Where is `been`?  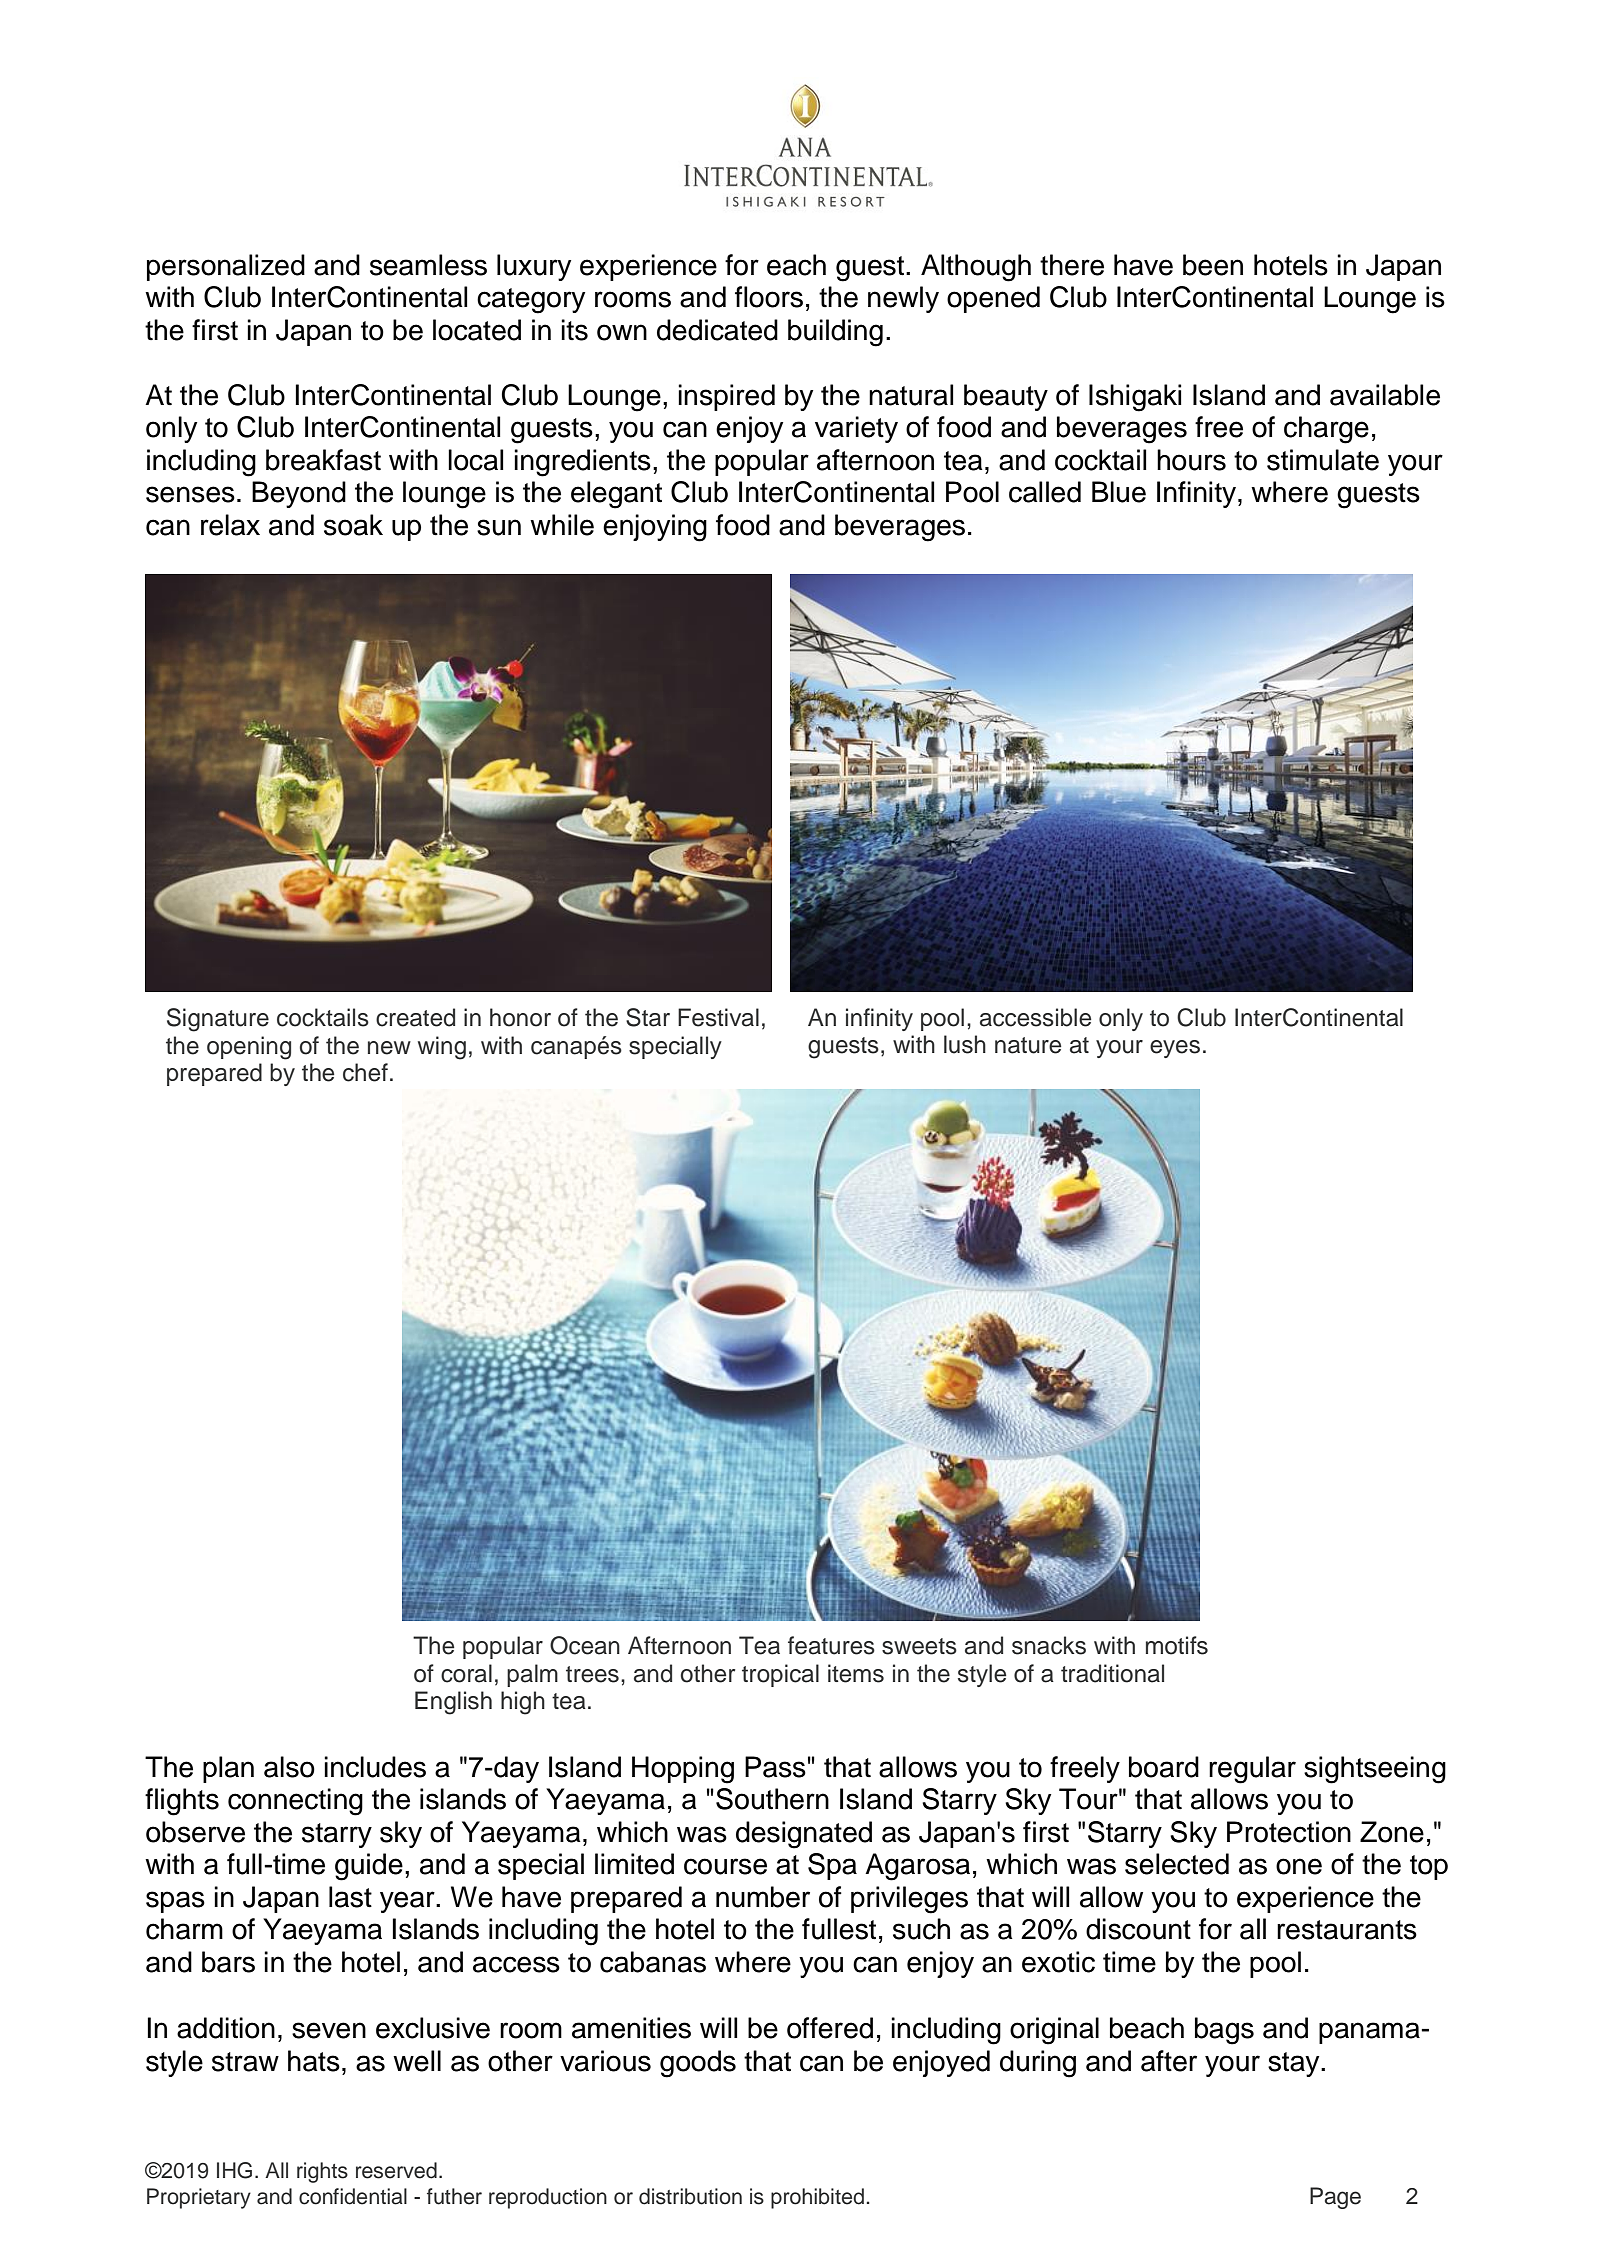 been is located at coordinates (1213, 265).
